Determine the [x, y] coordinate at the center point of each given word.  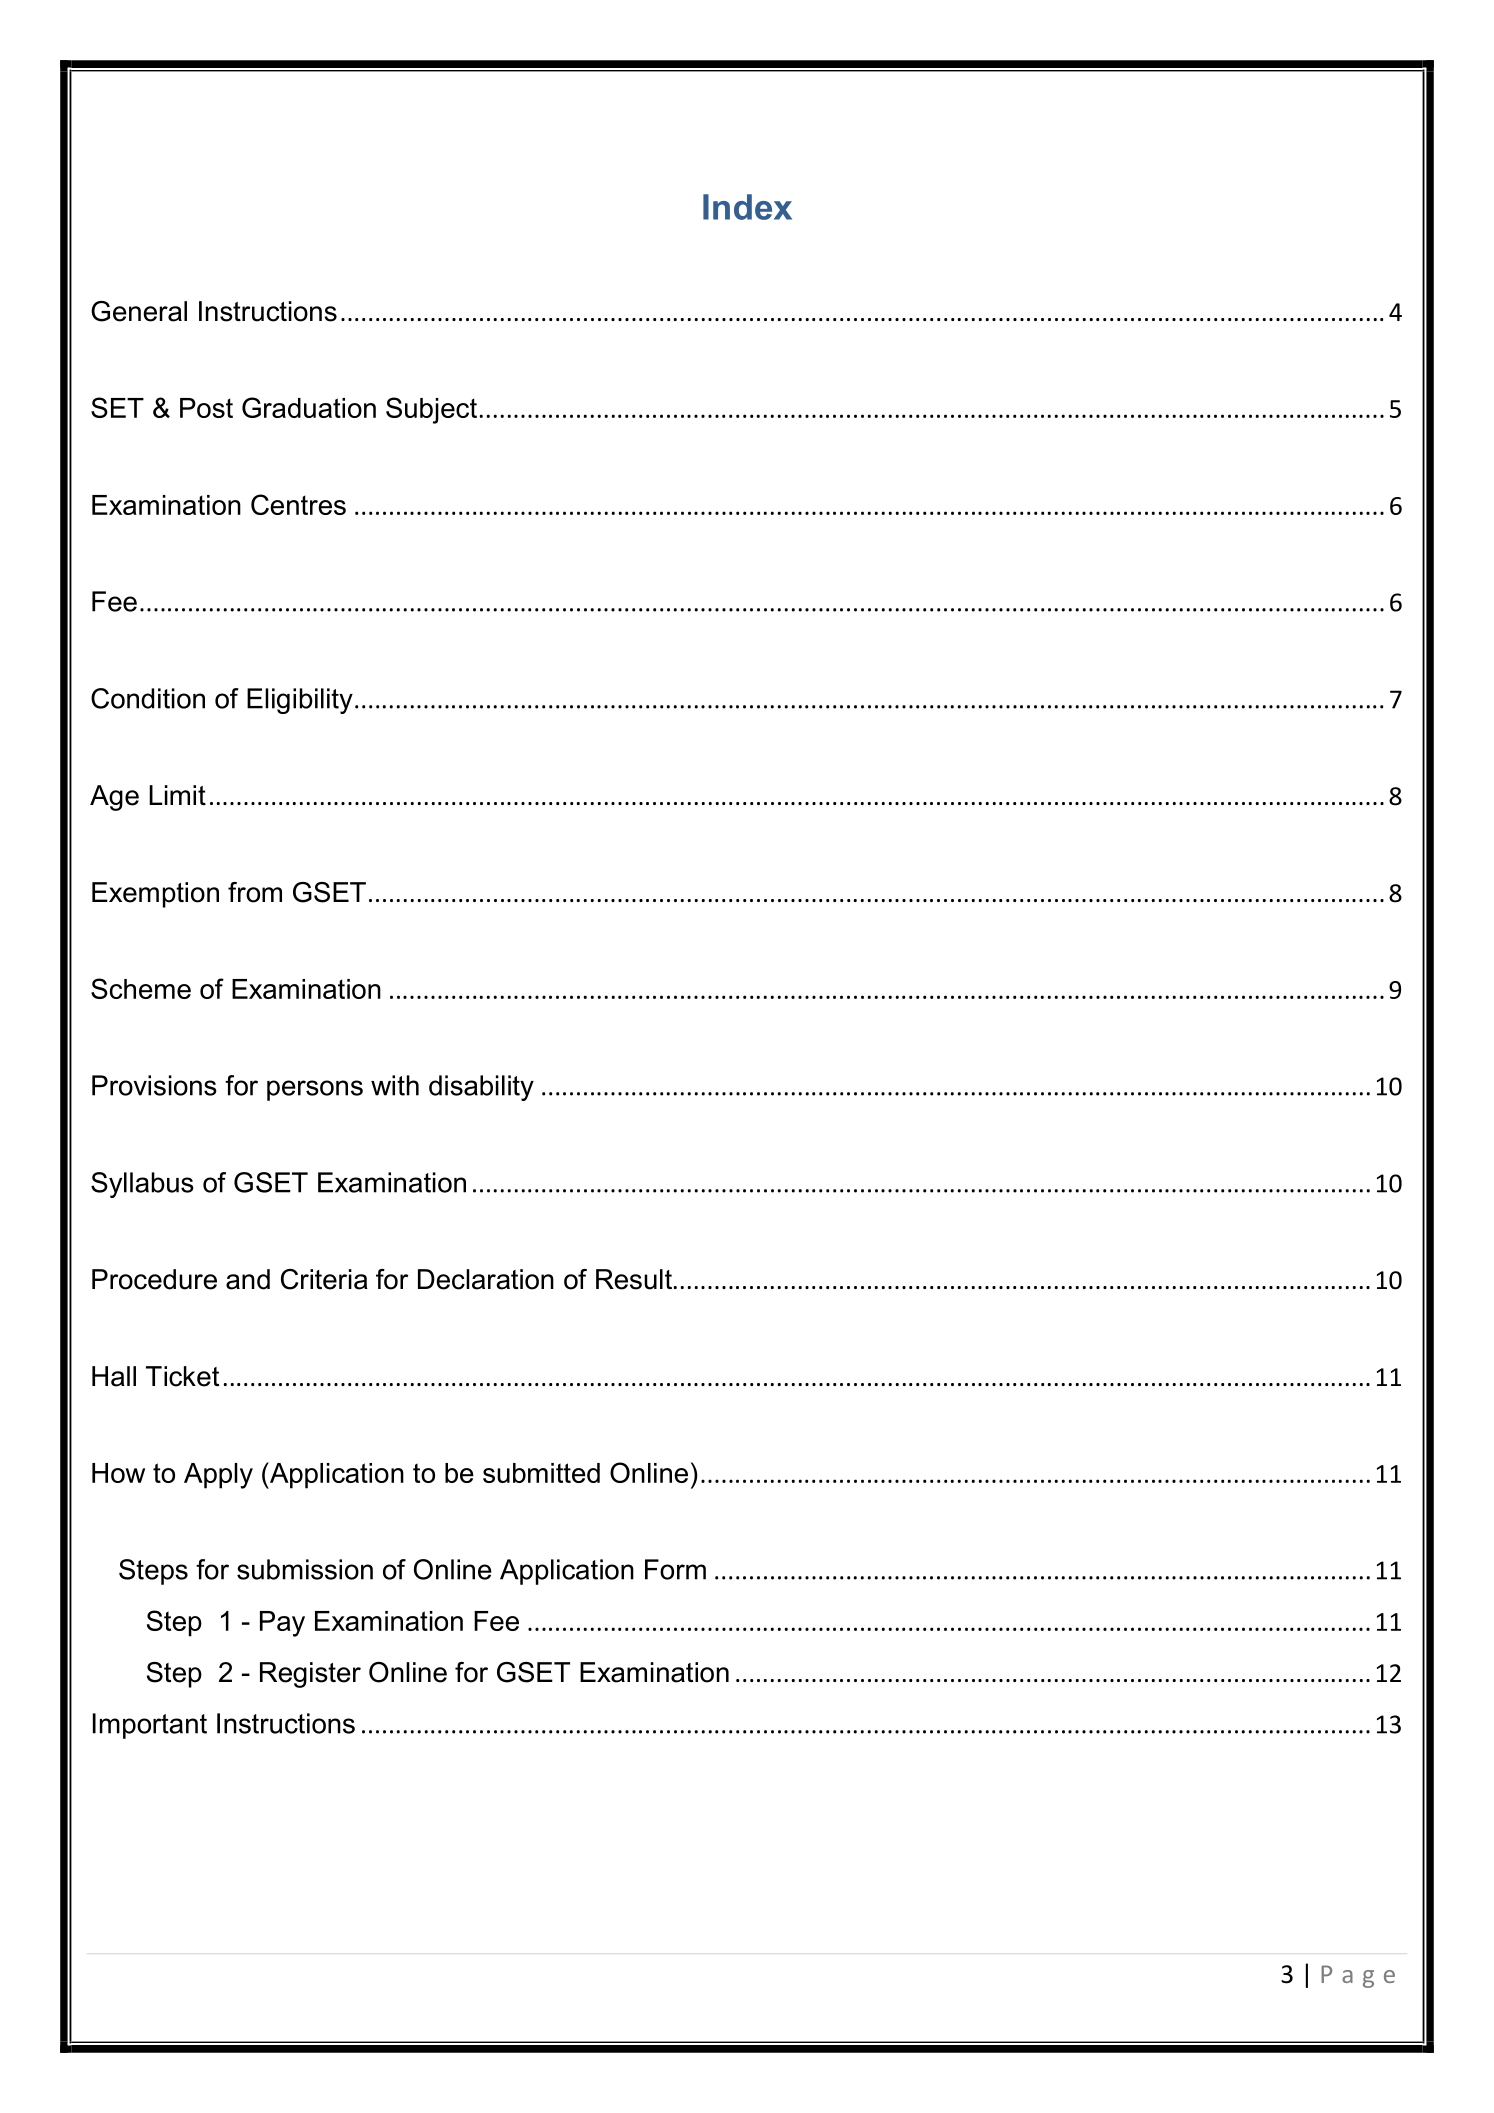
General [139, 311]
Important [150, 1726]
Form [675, 1569]
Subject [431, 410]
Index [747, 207]
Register [310, 1675]
